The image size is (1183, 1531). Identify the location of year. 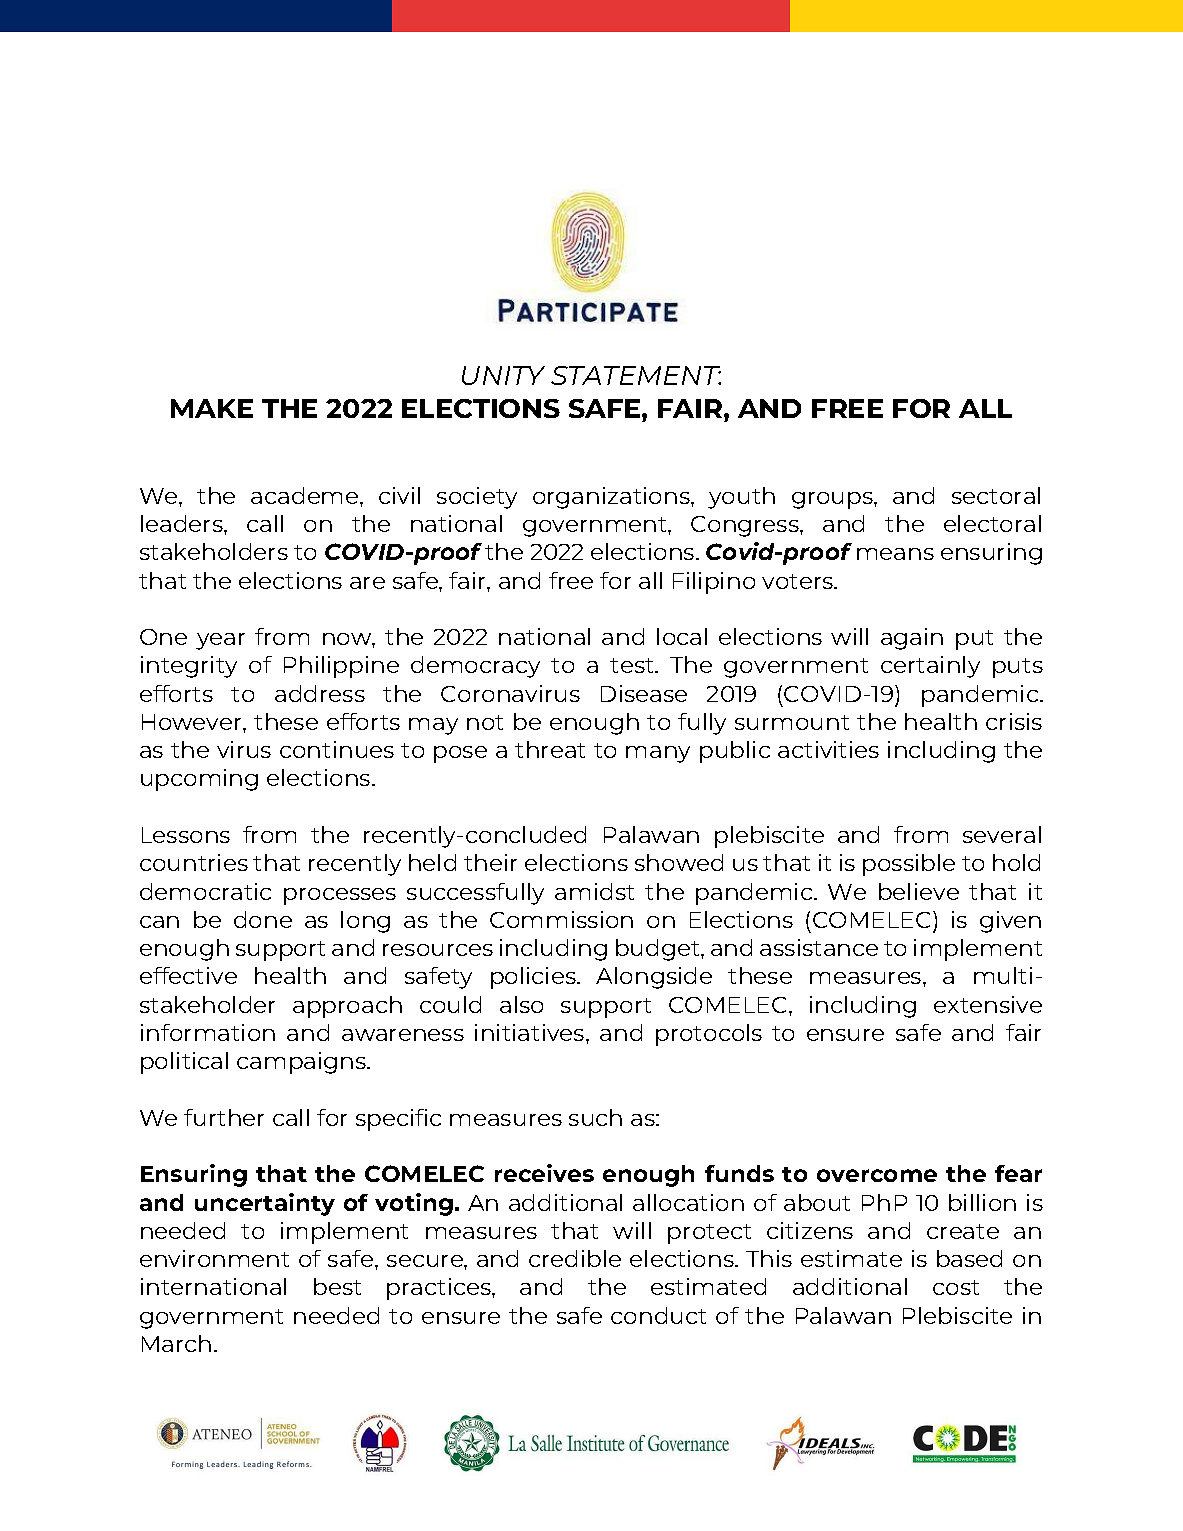
(220, 641).
